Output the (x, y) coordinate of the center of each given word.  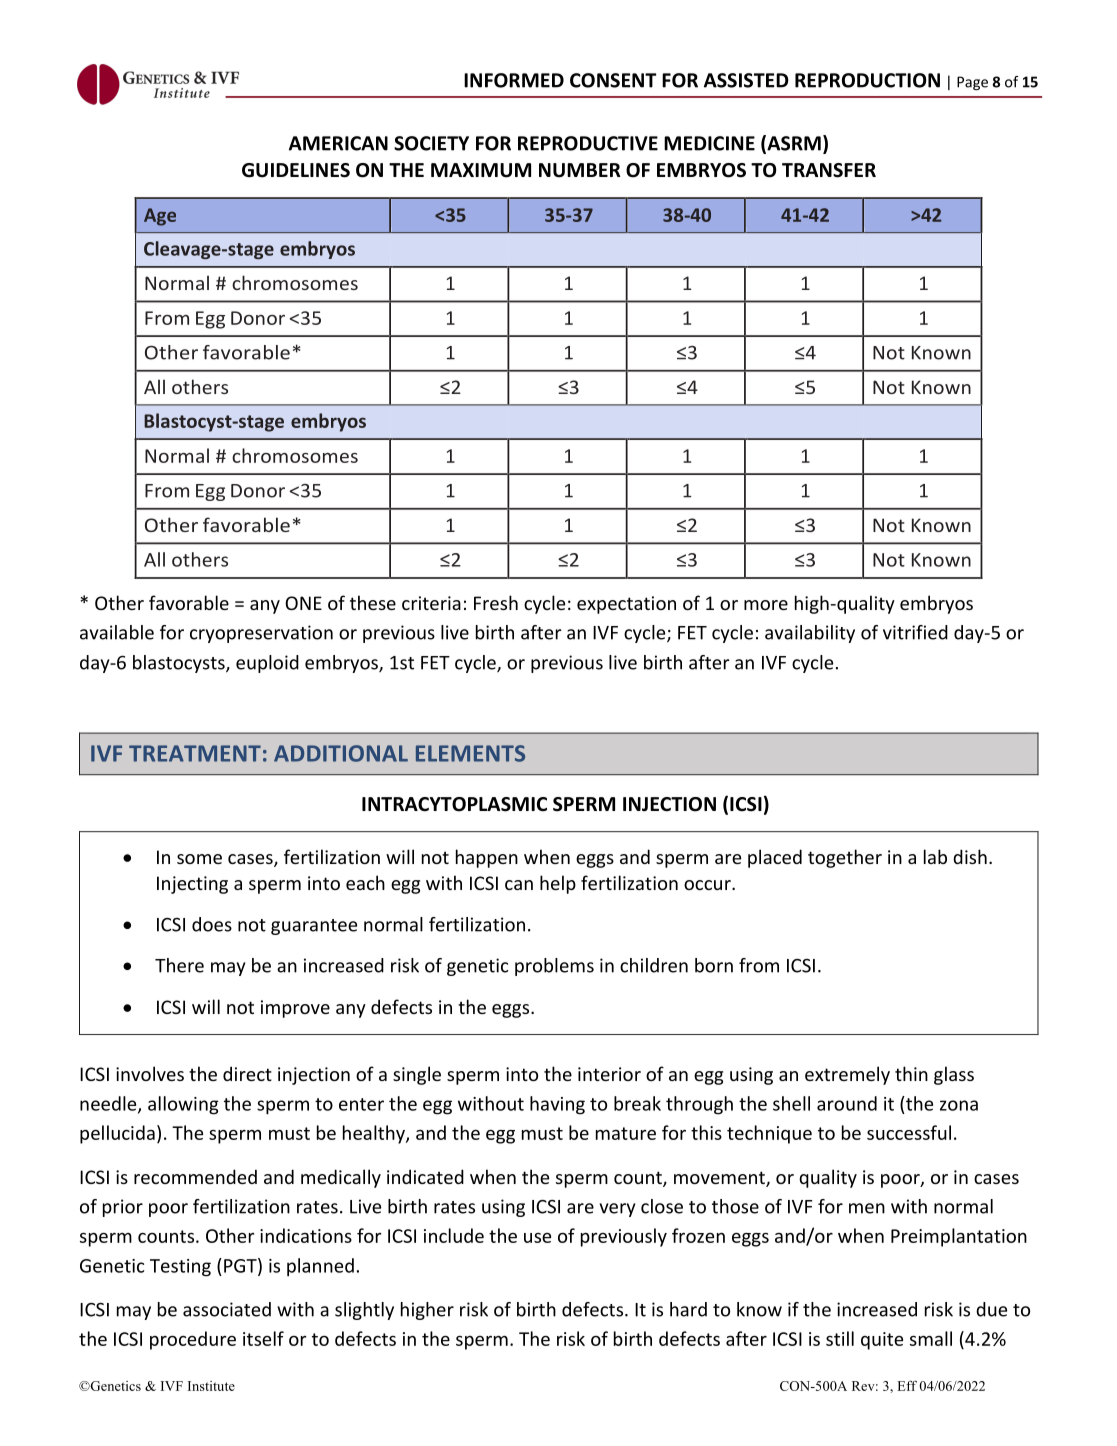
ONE (303, 603)
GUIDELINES (296, 170)
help (558, 884)
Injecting (192, 885)
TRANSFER (829, 170)
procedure (193, 1340)
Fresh (496, 602)
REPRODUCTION (867, 80)
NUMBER (580, 170)
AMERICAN (338, 143)
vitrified (915, 632)
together (845, 858)
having (557, 1105)
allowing (183, 1105)
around (847, 1103)
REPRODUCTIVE (588, 143)
